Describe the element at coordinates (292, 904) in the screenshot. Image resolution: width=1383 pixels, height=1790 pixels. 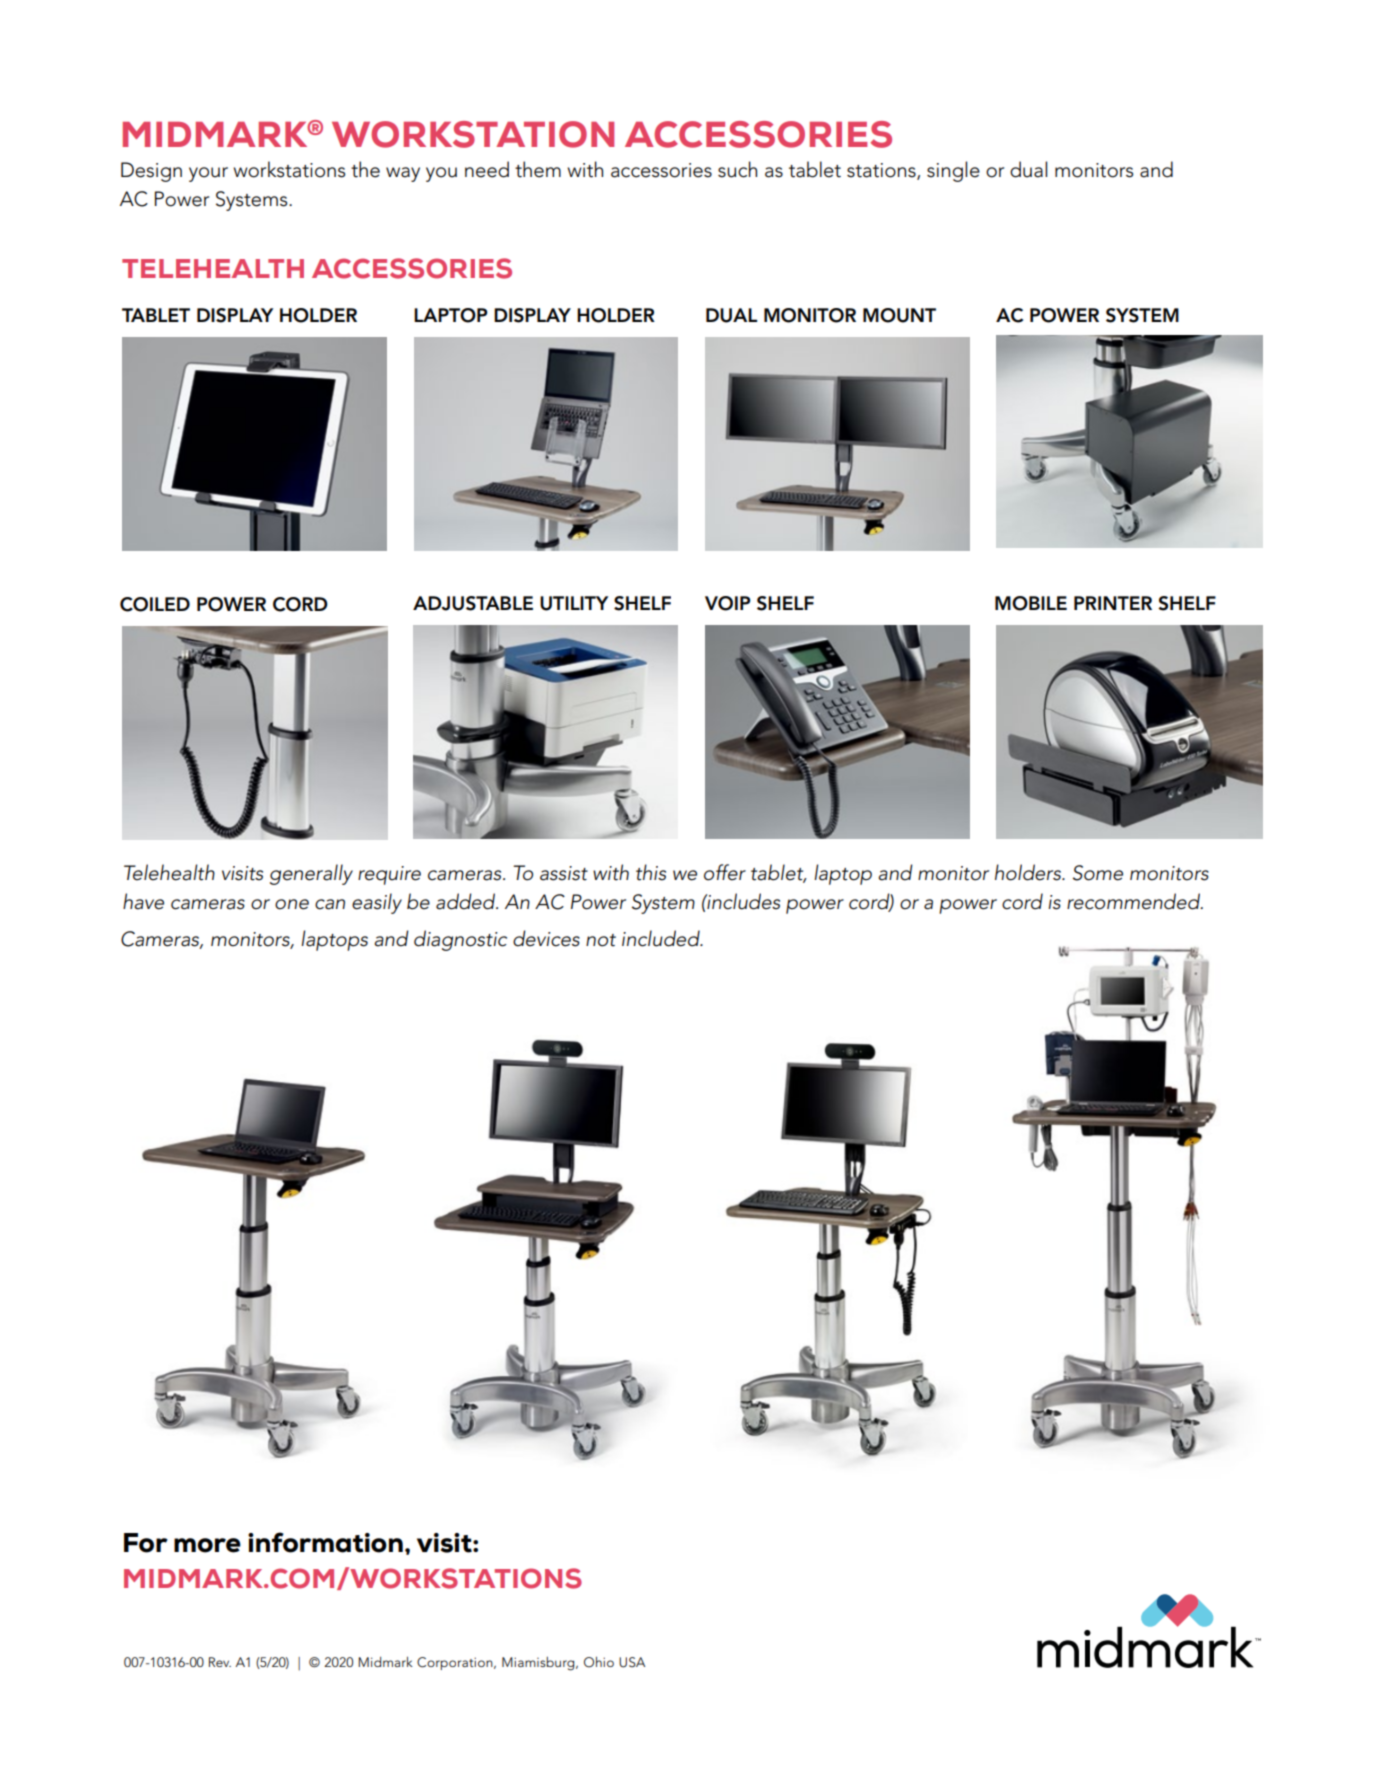
I see `one` at that location.
